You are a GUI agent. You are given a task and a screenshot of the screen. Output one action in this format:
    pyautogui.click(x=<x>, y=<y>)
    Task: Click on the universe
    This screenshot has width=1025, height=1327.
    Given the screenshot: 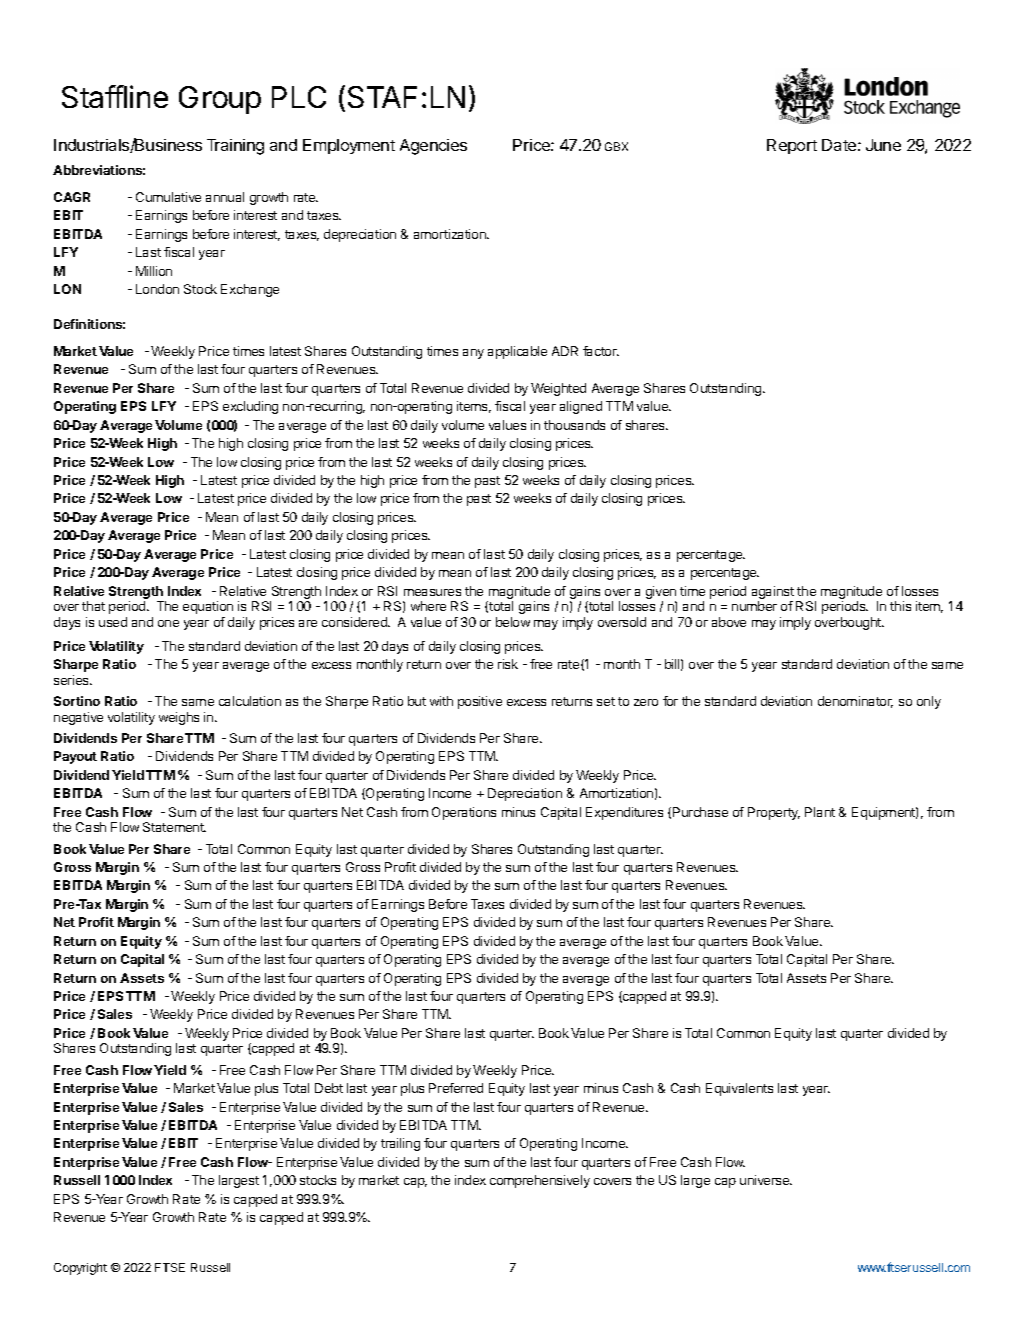 What is the action you would take?
    pyautogui.click(x=766, y=1180)
